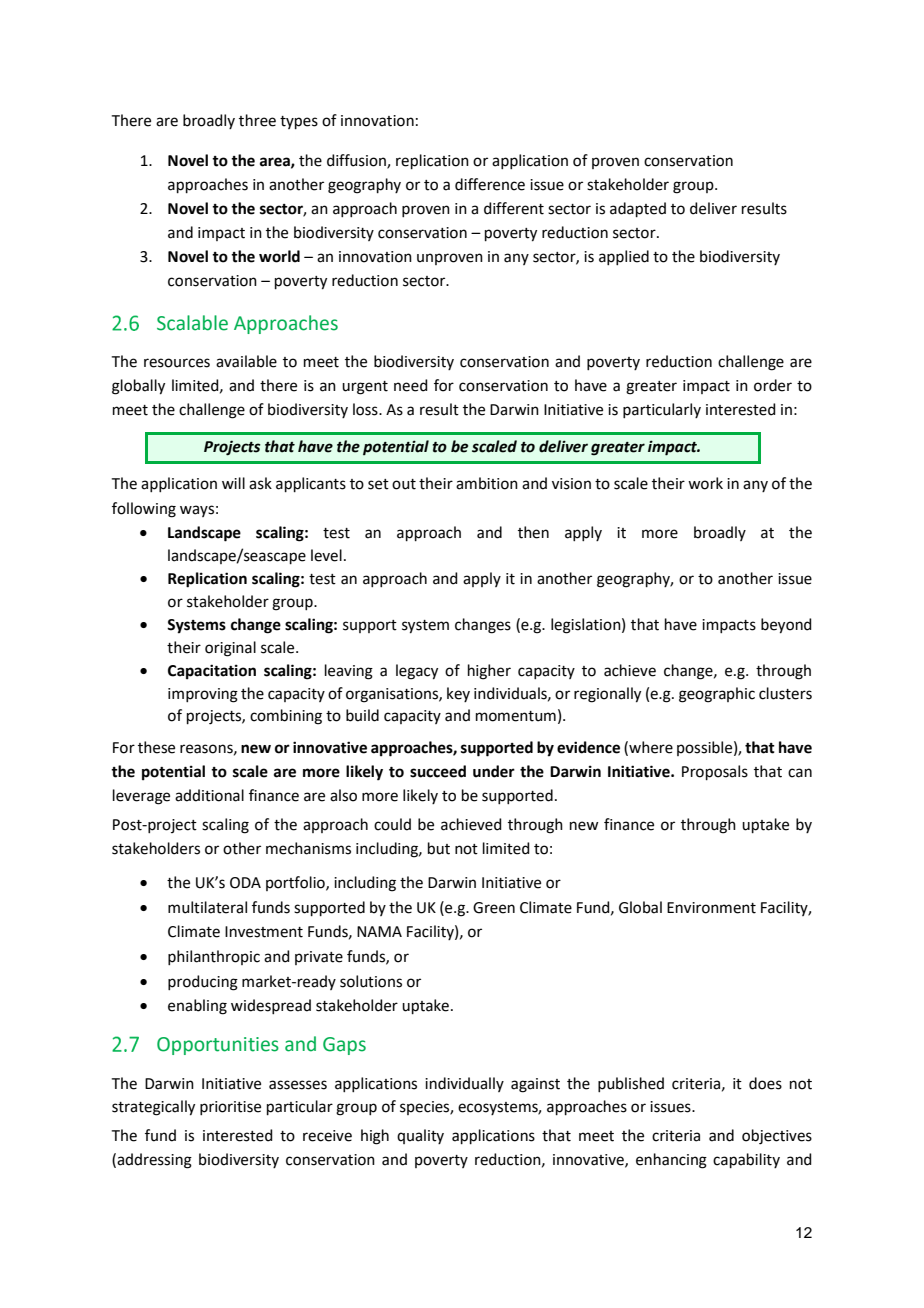  Describe the element at coordinates (773, 385) in the document. I see `order` at that location.
